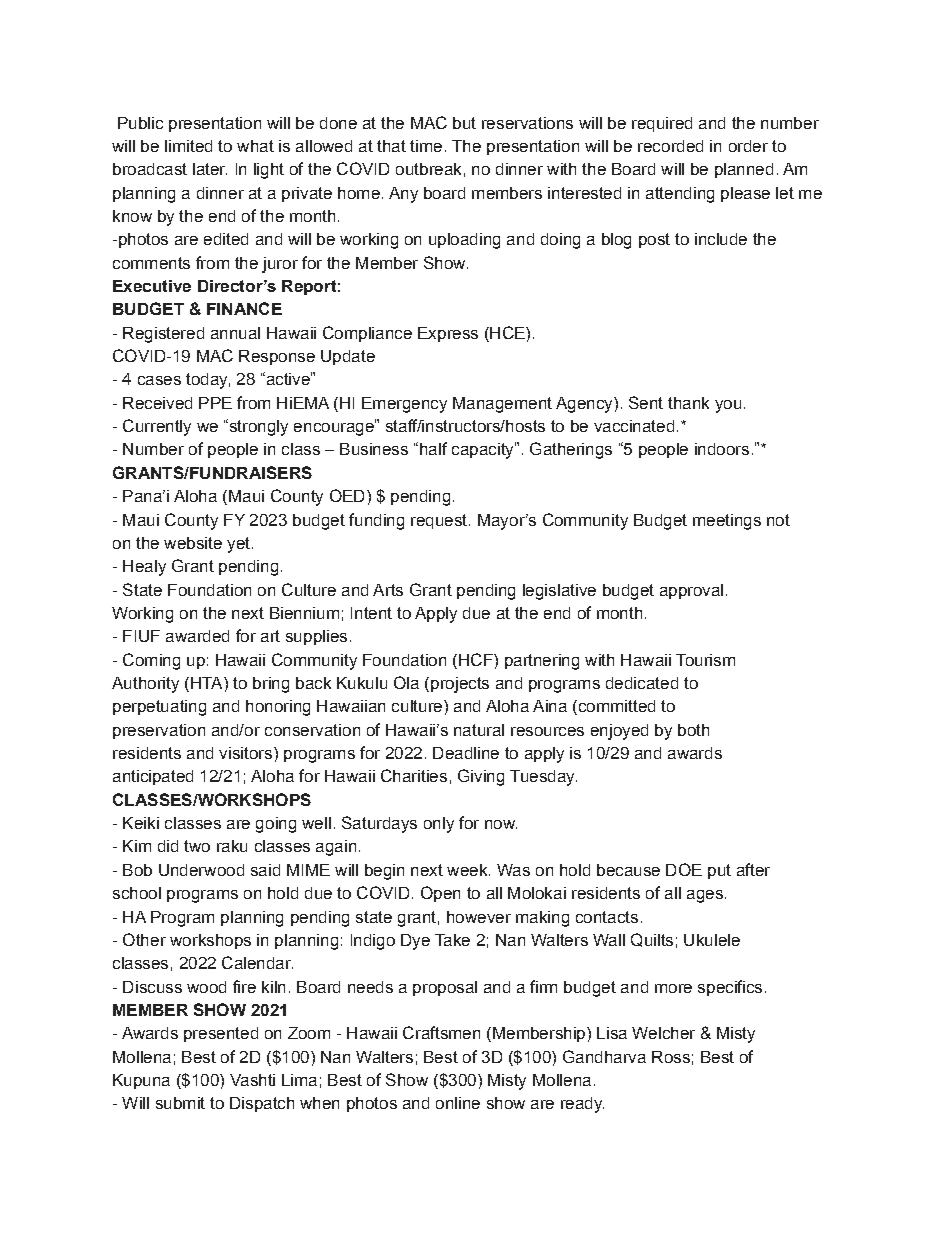 This image has width=952, height=1233. I want to click on two, so click(197, 846).
